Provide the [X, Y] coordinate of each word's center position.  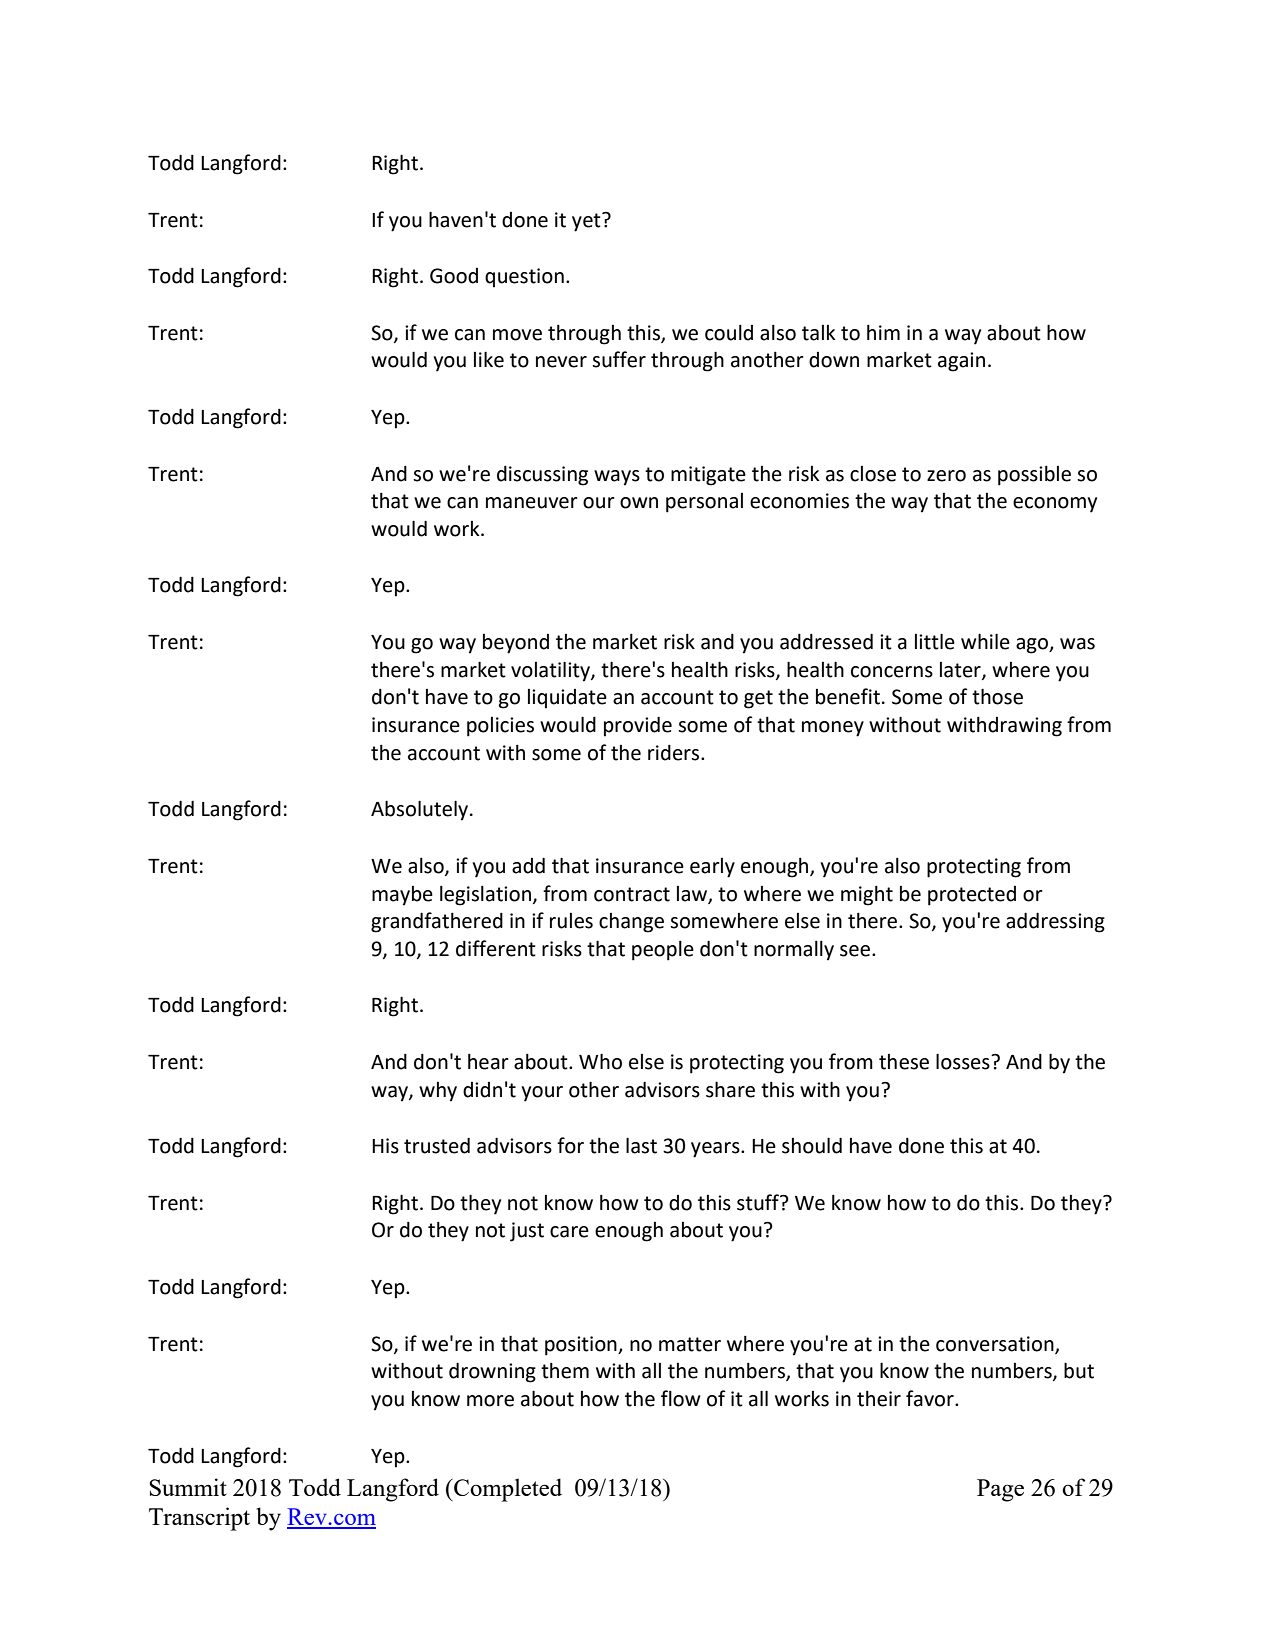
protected [972, 896]
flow [681, 1398]
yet [587, 222]
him [883, 332]
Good [454, 276]
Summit [188, 1487]
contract [632, 894]
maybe [402, 896]
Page [1000, 1490]
